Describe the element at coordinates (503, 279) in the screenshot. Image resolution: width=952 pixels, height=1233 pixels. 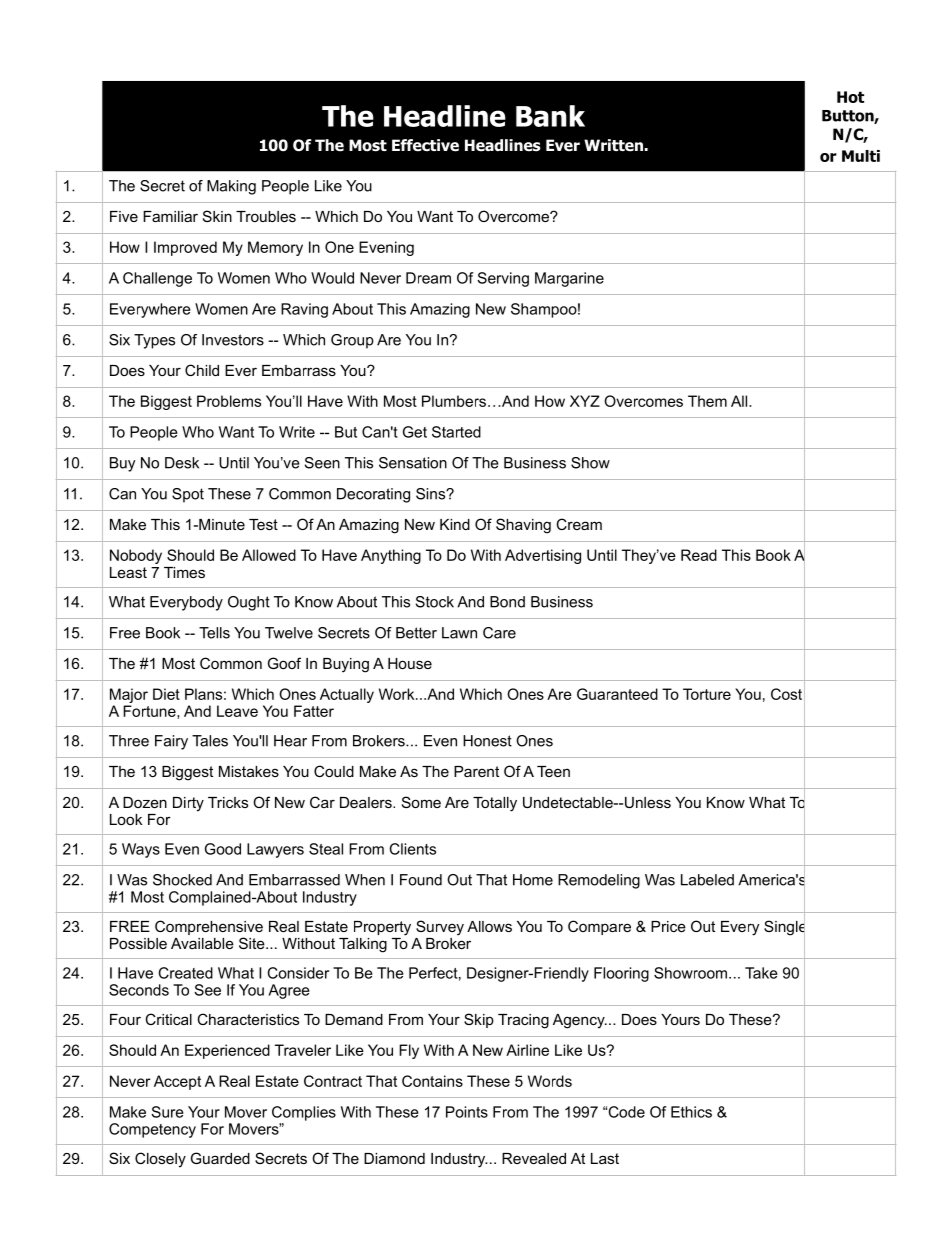
I see `Serving` at that location.
